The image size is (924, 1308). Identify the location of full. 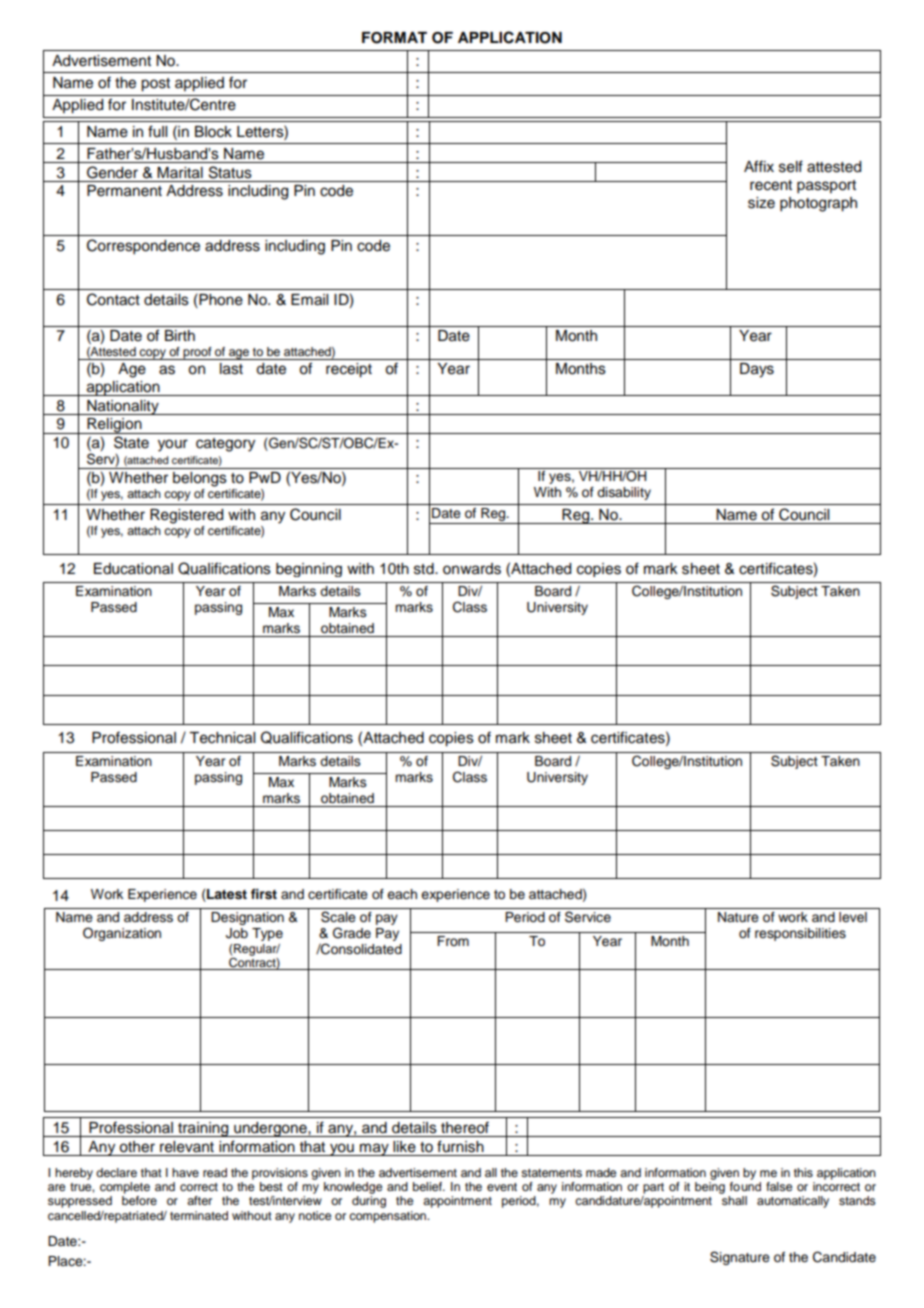
(157, 131).
